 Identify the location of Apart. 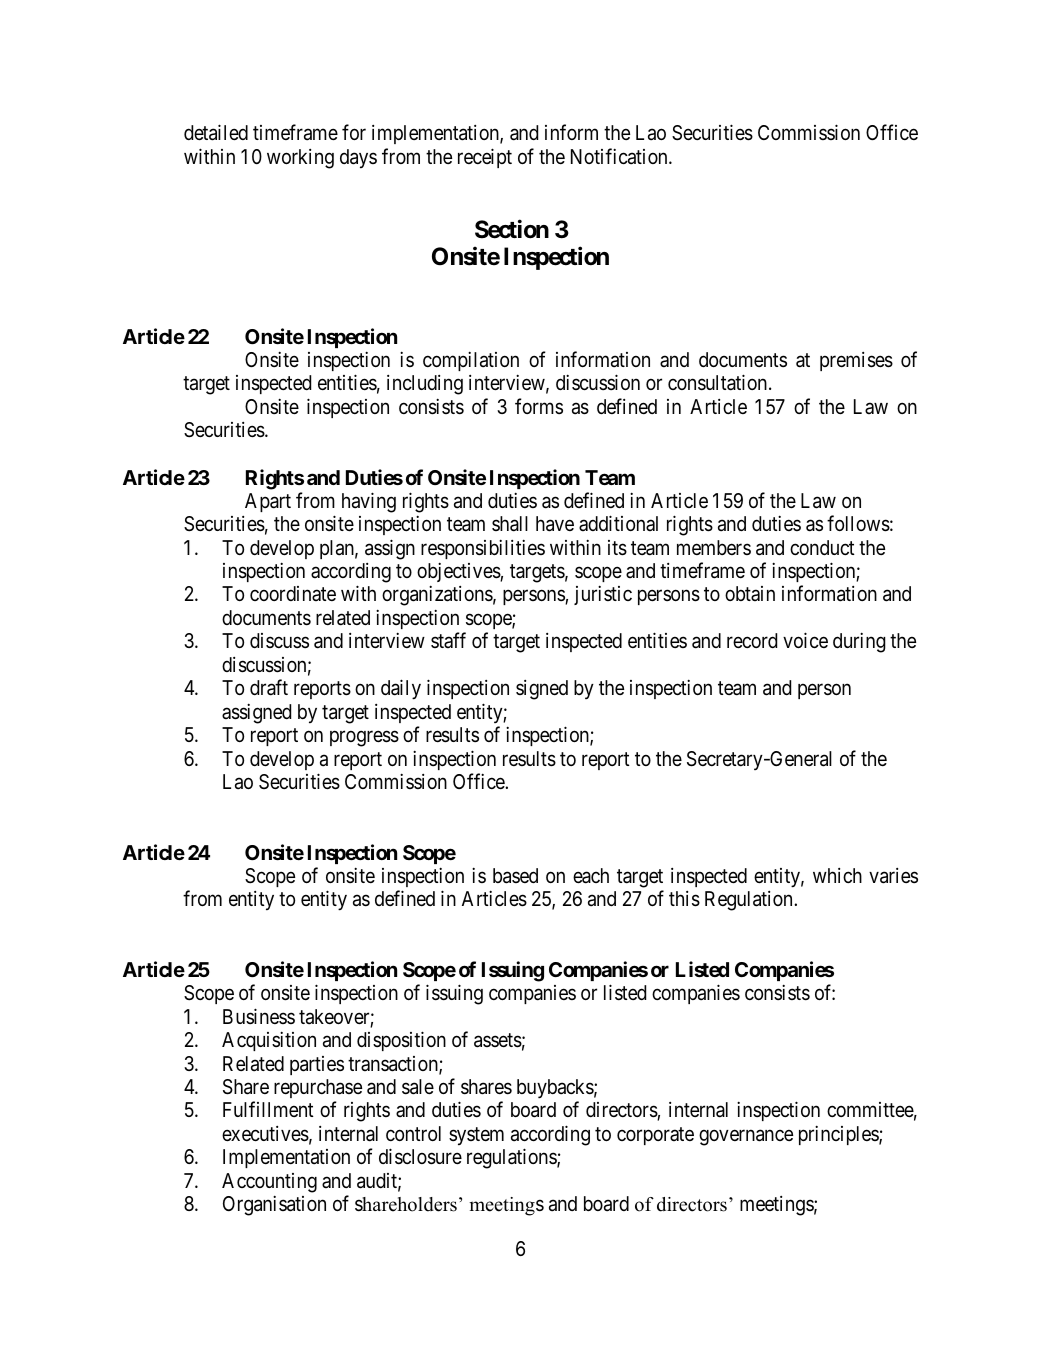
(268, 502).
